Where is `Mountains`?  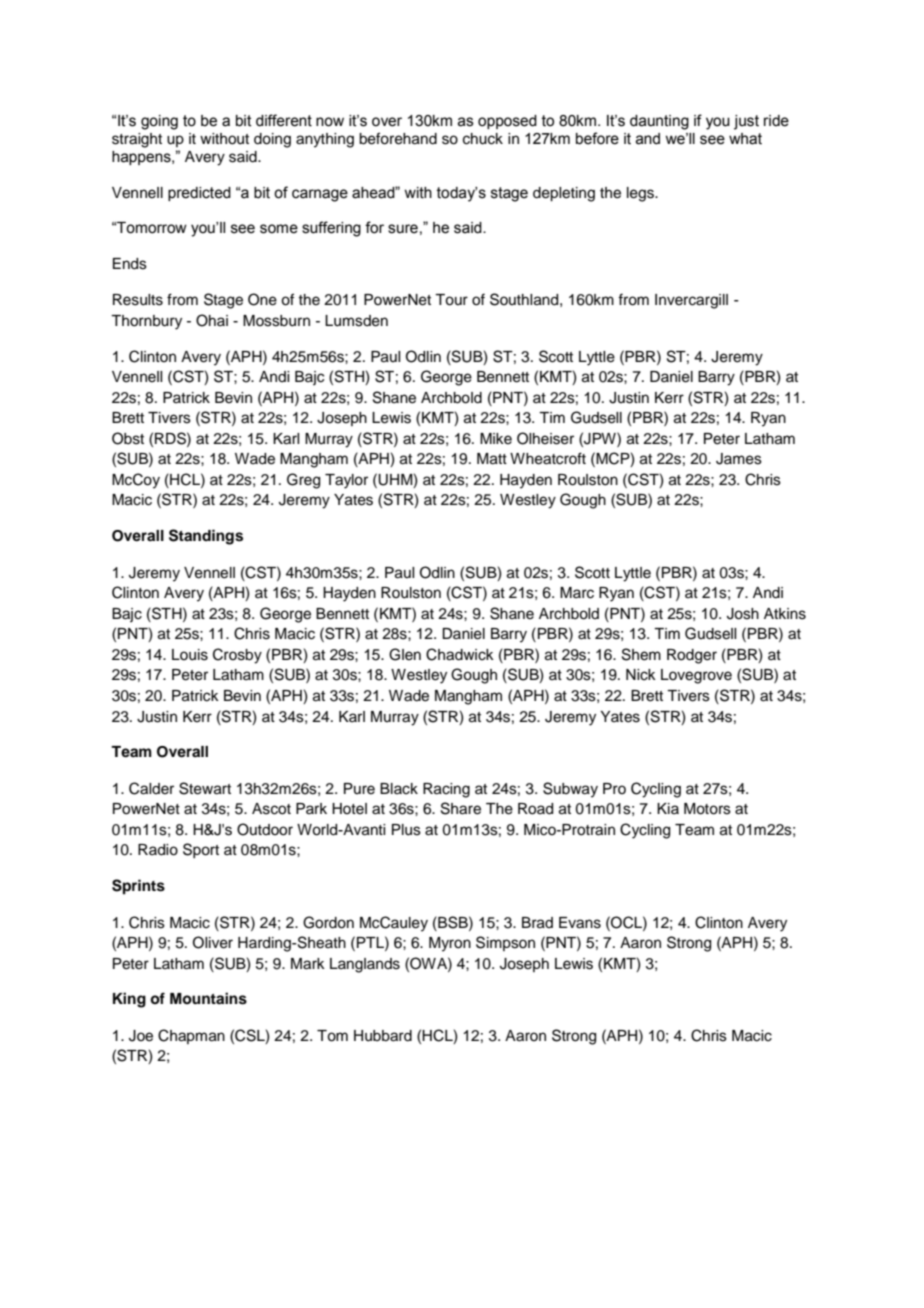
Mountains is located at coordinates (208, 998).
